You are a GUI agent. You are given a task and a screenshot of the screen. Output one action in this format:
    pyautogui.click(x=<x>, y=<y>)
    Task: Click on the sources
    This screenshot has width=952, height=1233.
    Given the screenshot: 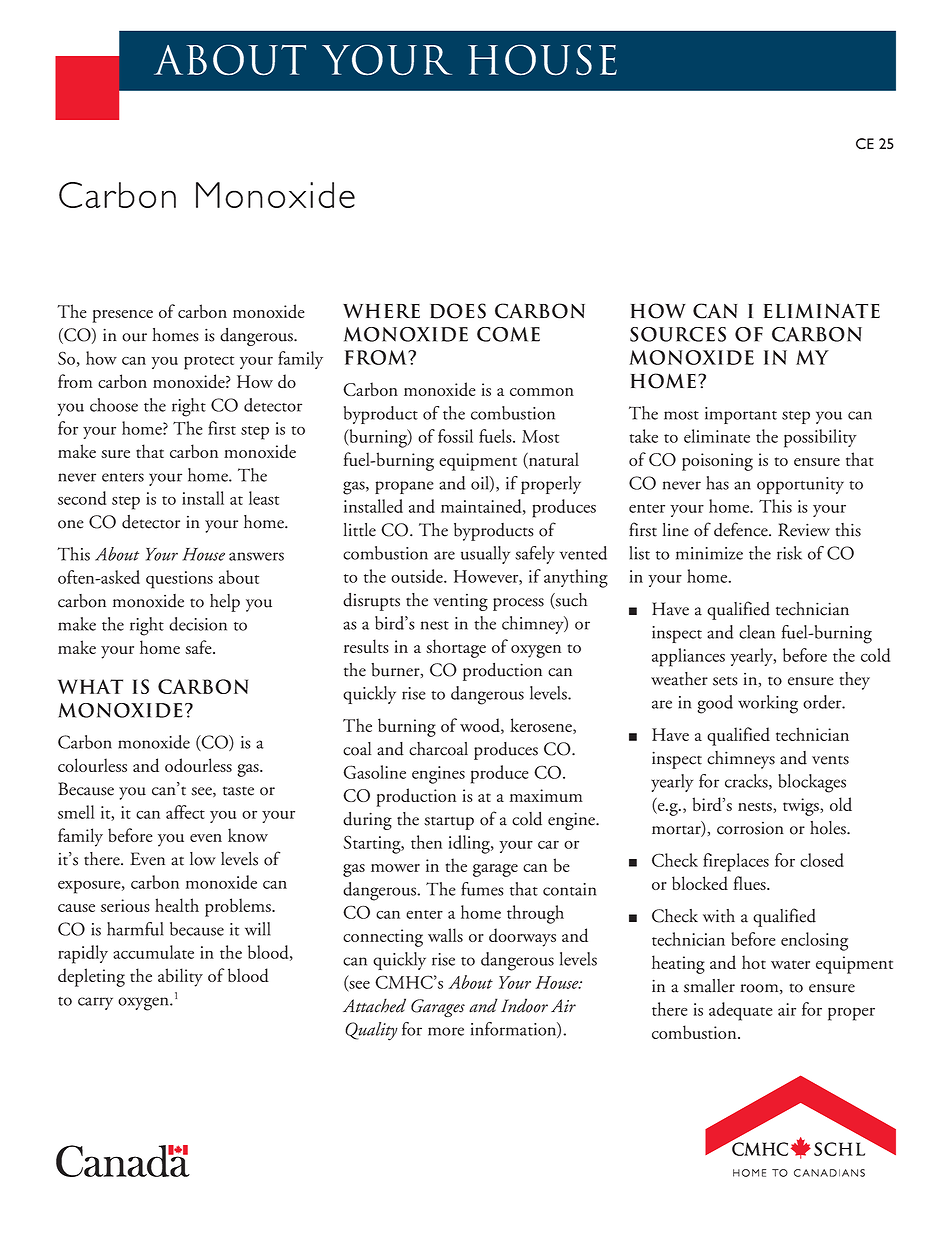 What is the action you would take?
    pyautogui.click(x=678, y=334)
